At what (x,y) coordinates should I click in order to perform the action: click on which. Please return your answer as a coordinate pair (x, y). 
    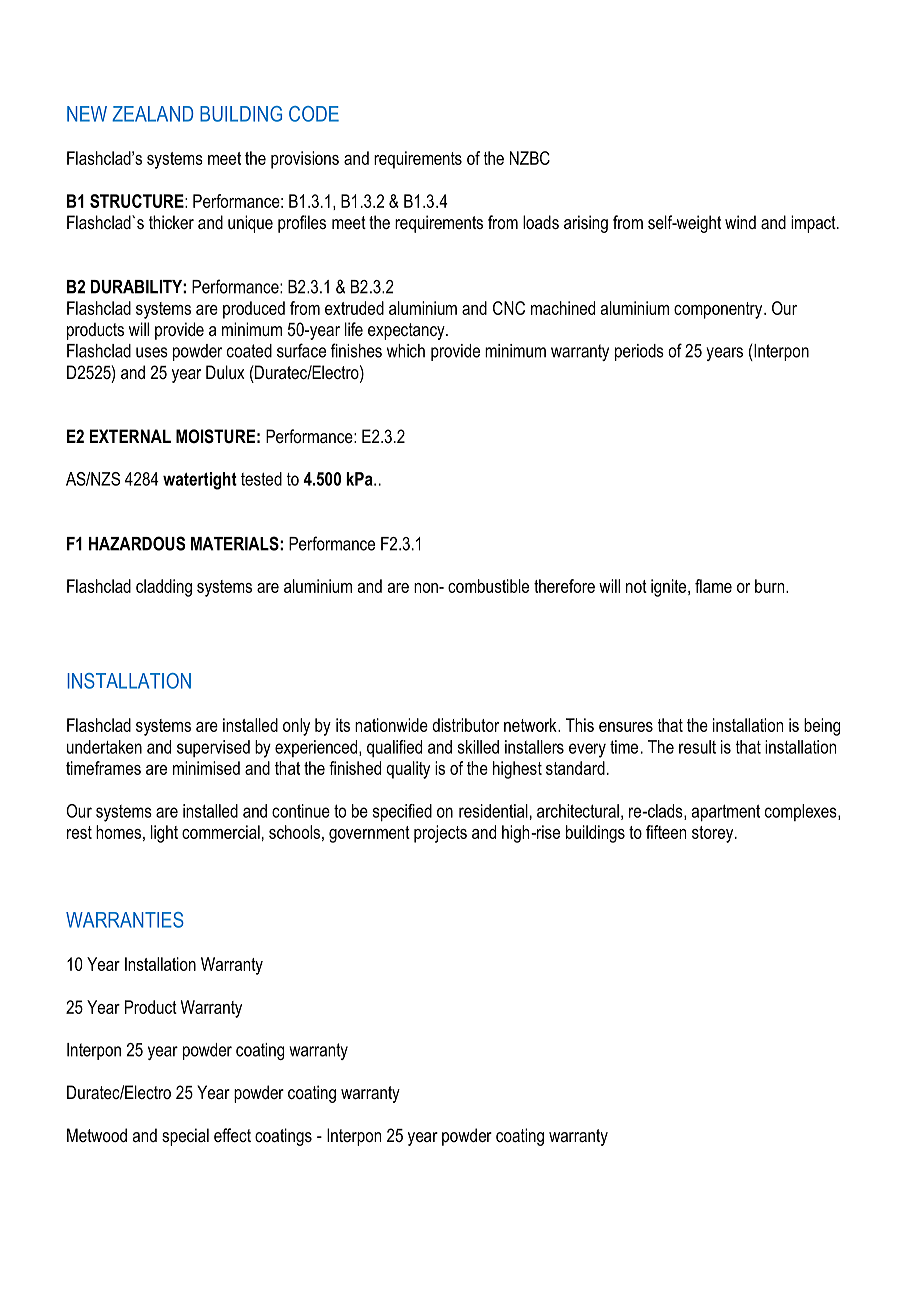
    Looking at the image, I should click on (406, 351).
